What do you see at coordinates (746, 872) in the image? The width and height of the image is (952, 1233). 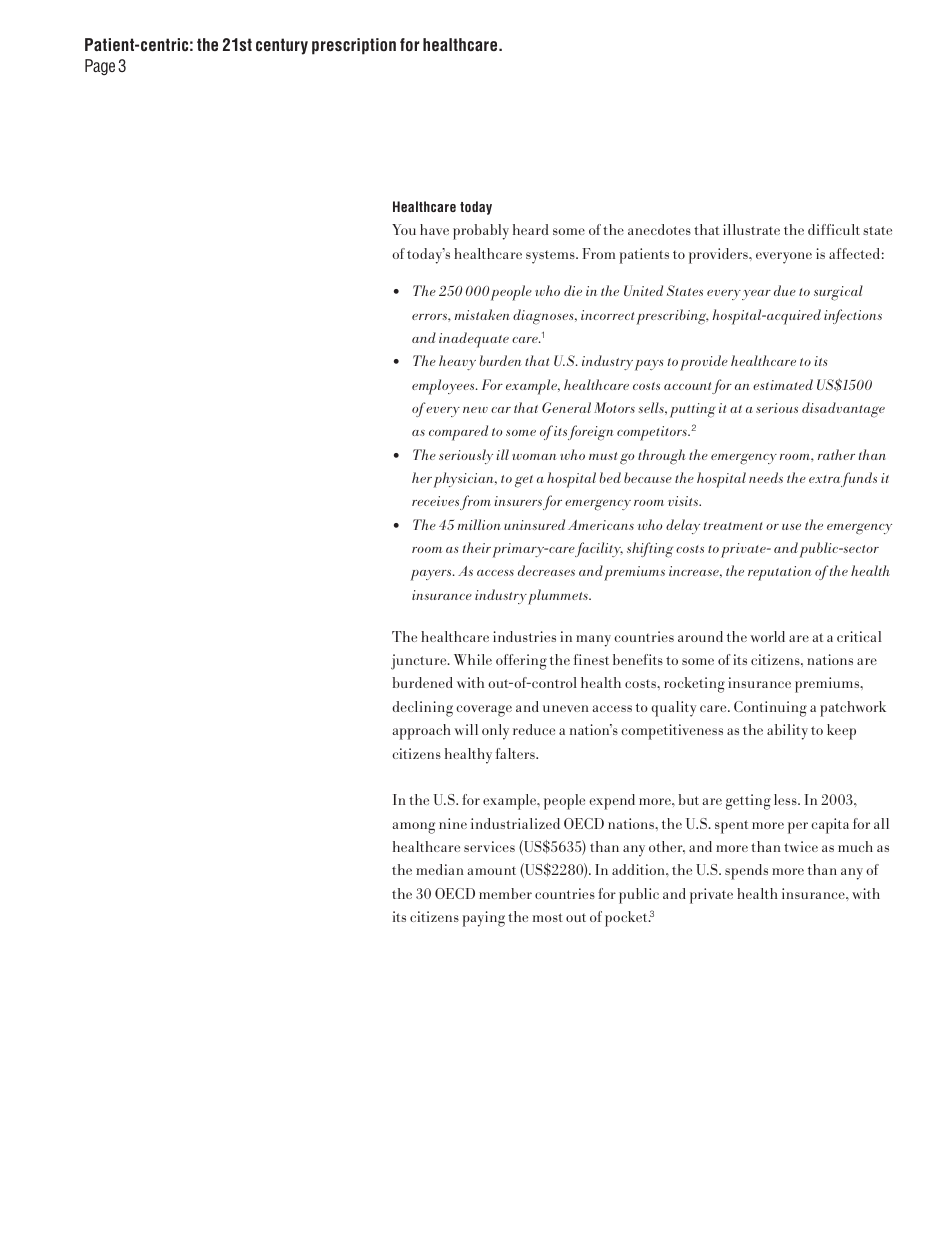 I see `spends` at bounding box center [746, 872].
